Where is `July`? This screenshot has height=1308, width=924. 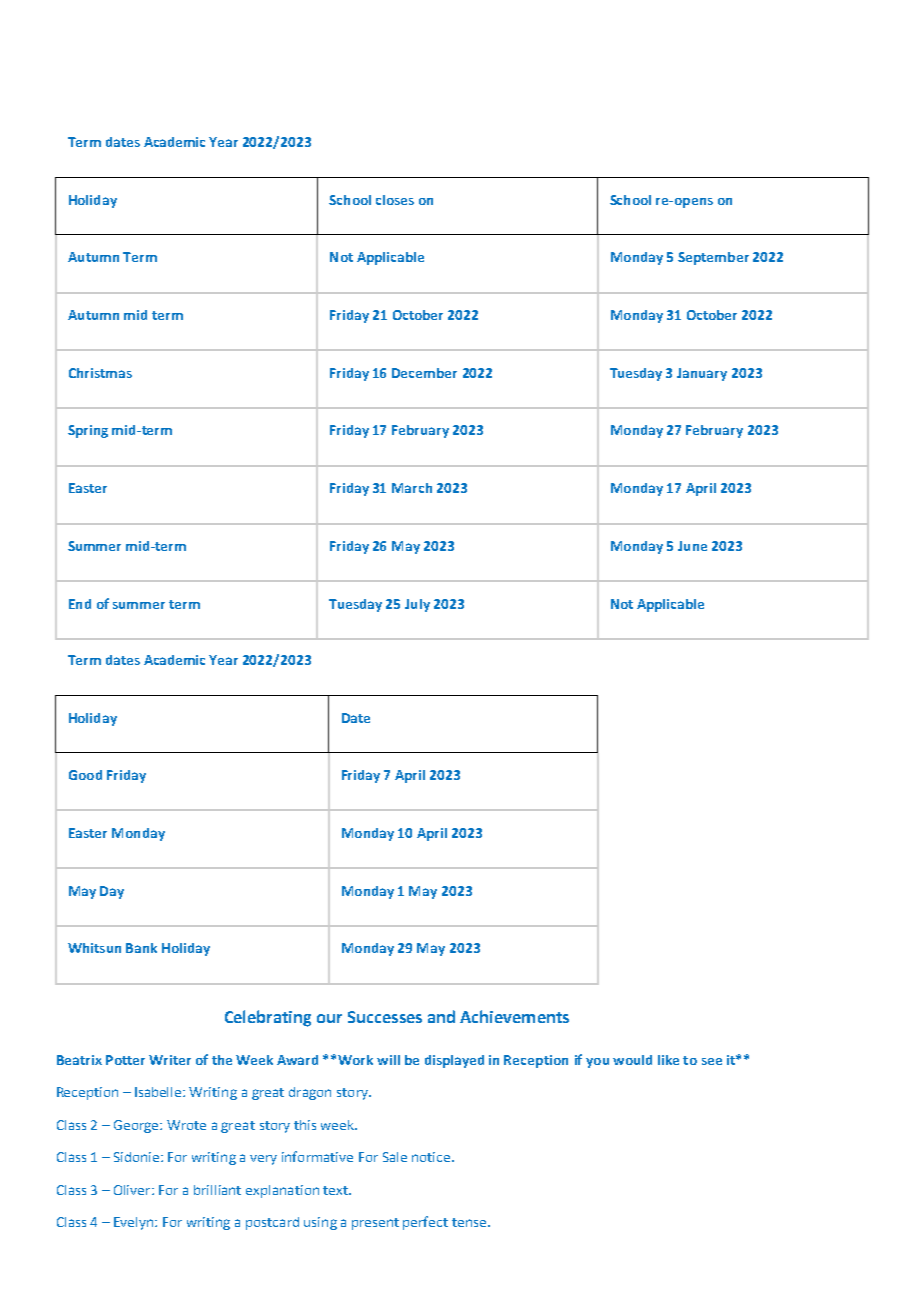 July is located at coordinates (417, 605).
